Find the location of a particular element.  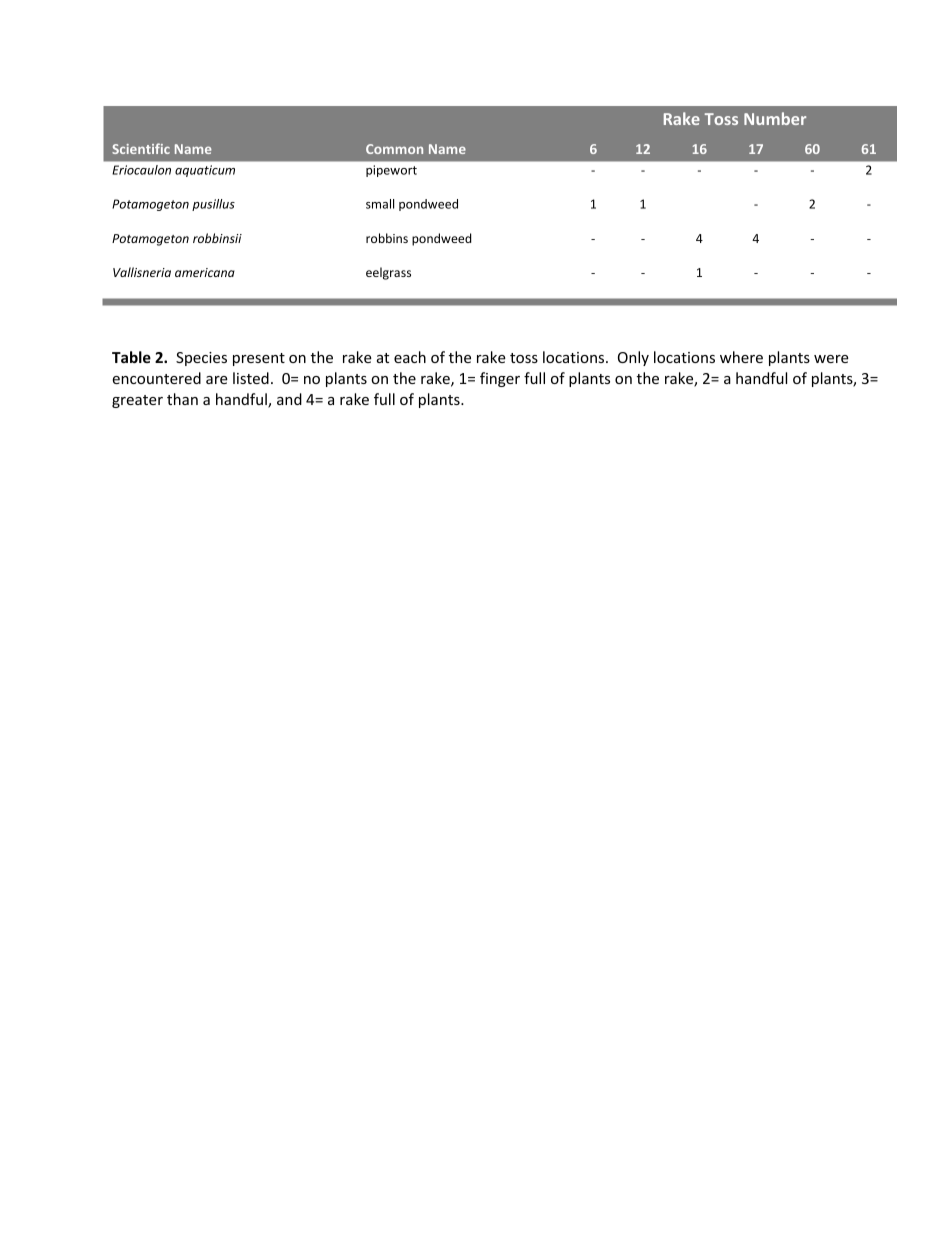

small is located at coordinates (380, 204).
